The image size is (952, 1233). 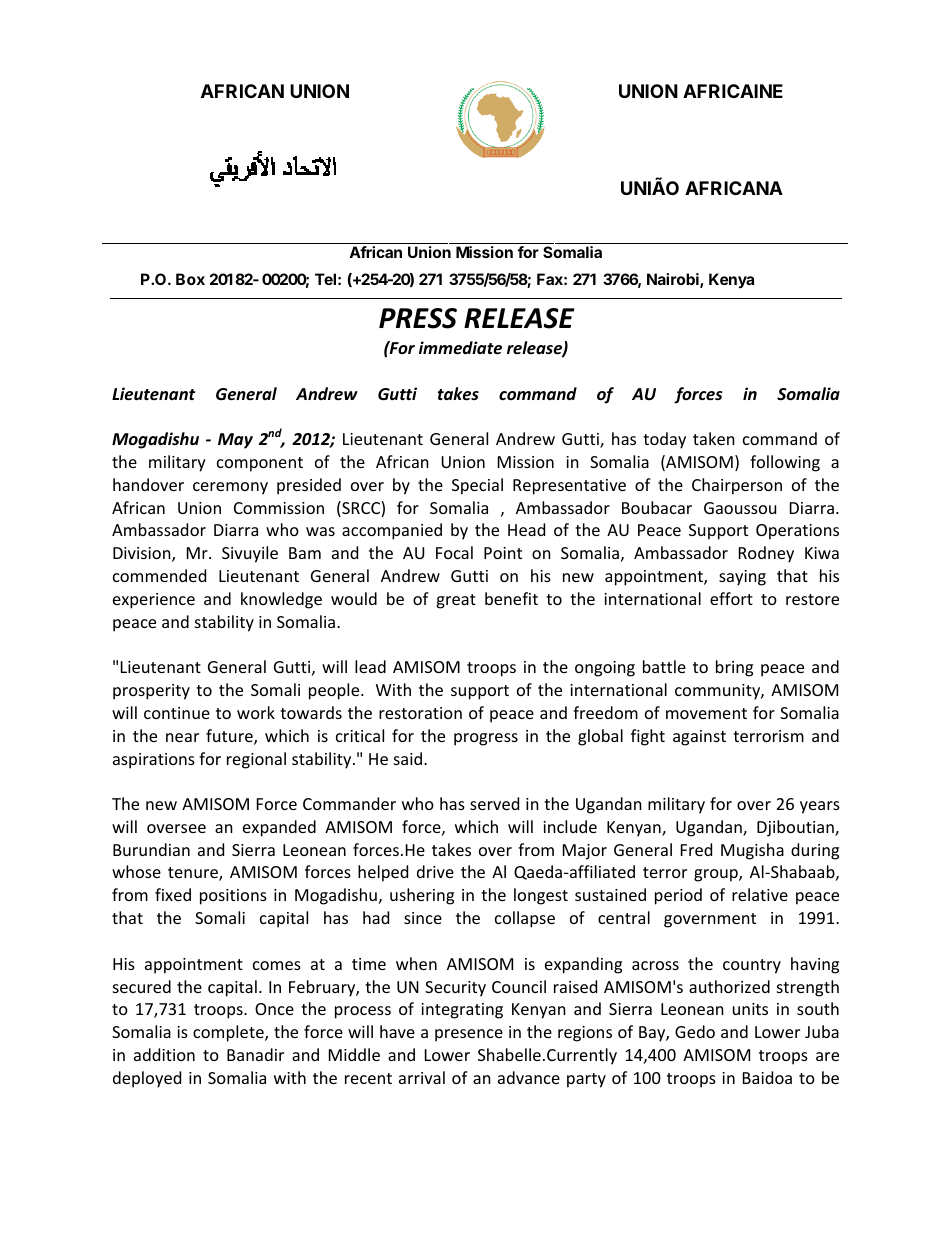 I want to click on presence, so click(x=469, y=1035).
